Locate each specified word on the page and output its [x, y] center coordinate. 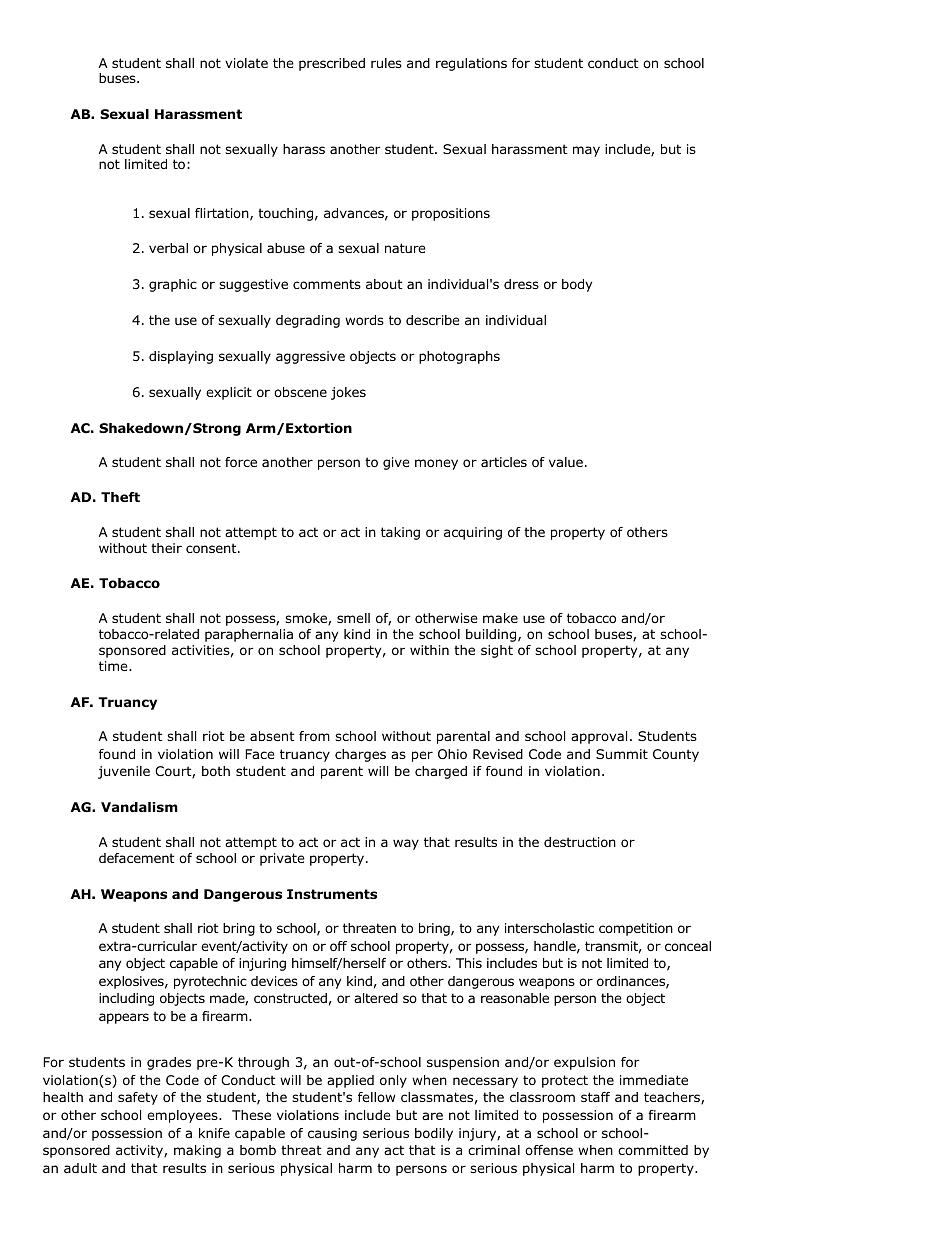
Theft [120, 497]
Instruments [332, 894]
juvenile [124, 772]
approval [599, 737]
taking [400, 533]
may [586, 151]
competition [636, 929]
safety [138, 1098]
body [577, 285]
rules [386, 63]
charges [360, 755]
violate [246, 63]
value [566, 462]
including [126, 999]
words [364, 320]
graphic [173, 285]
